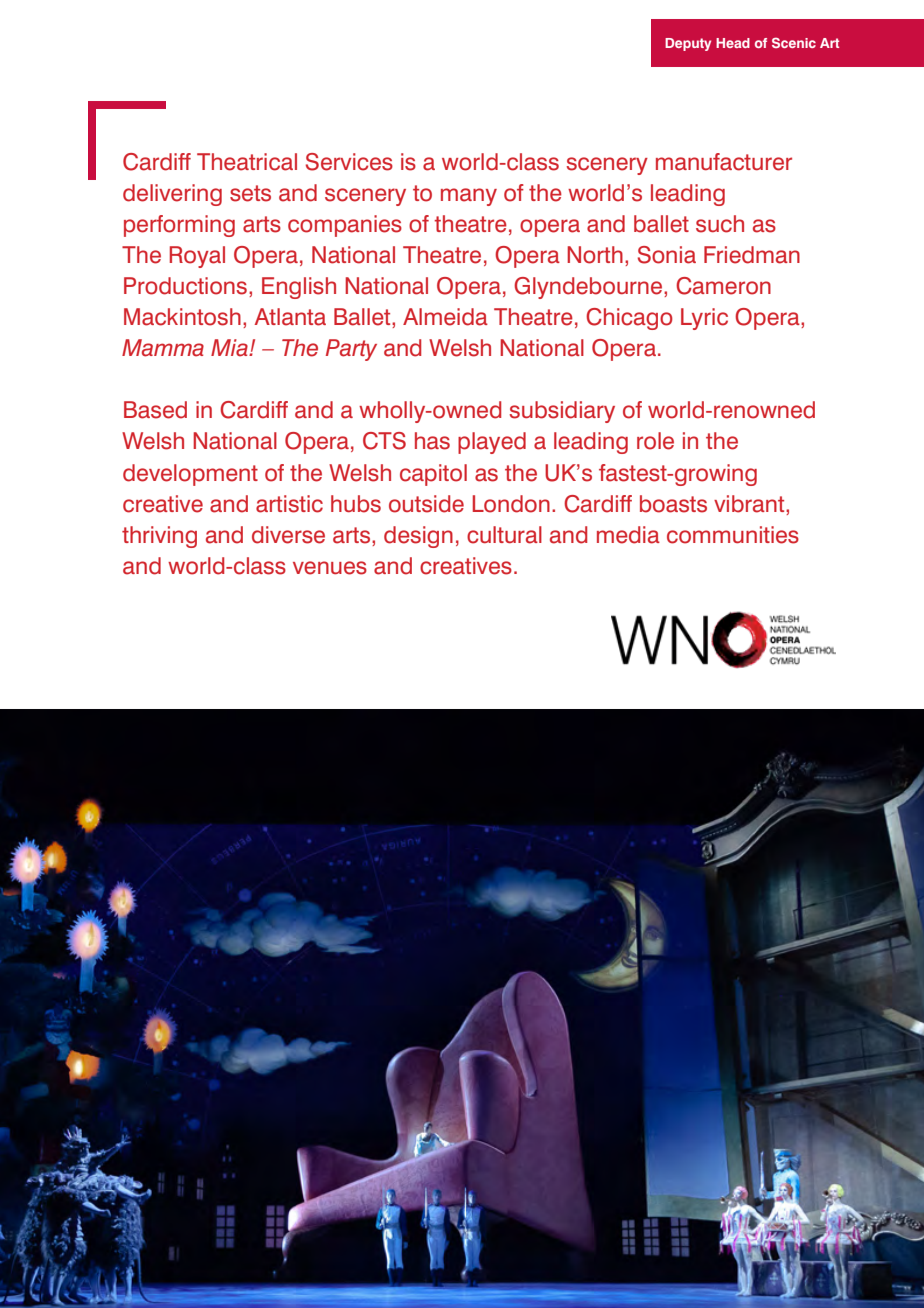  Describe the element at coordinates (445, 317) in the image. I see `Almeida` at that location.
